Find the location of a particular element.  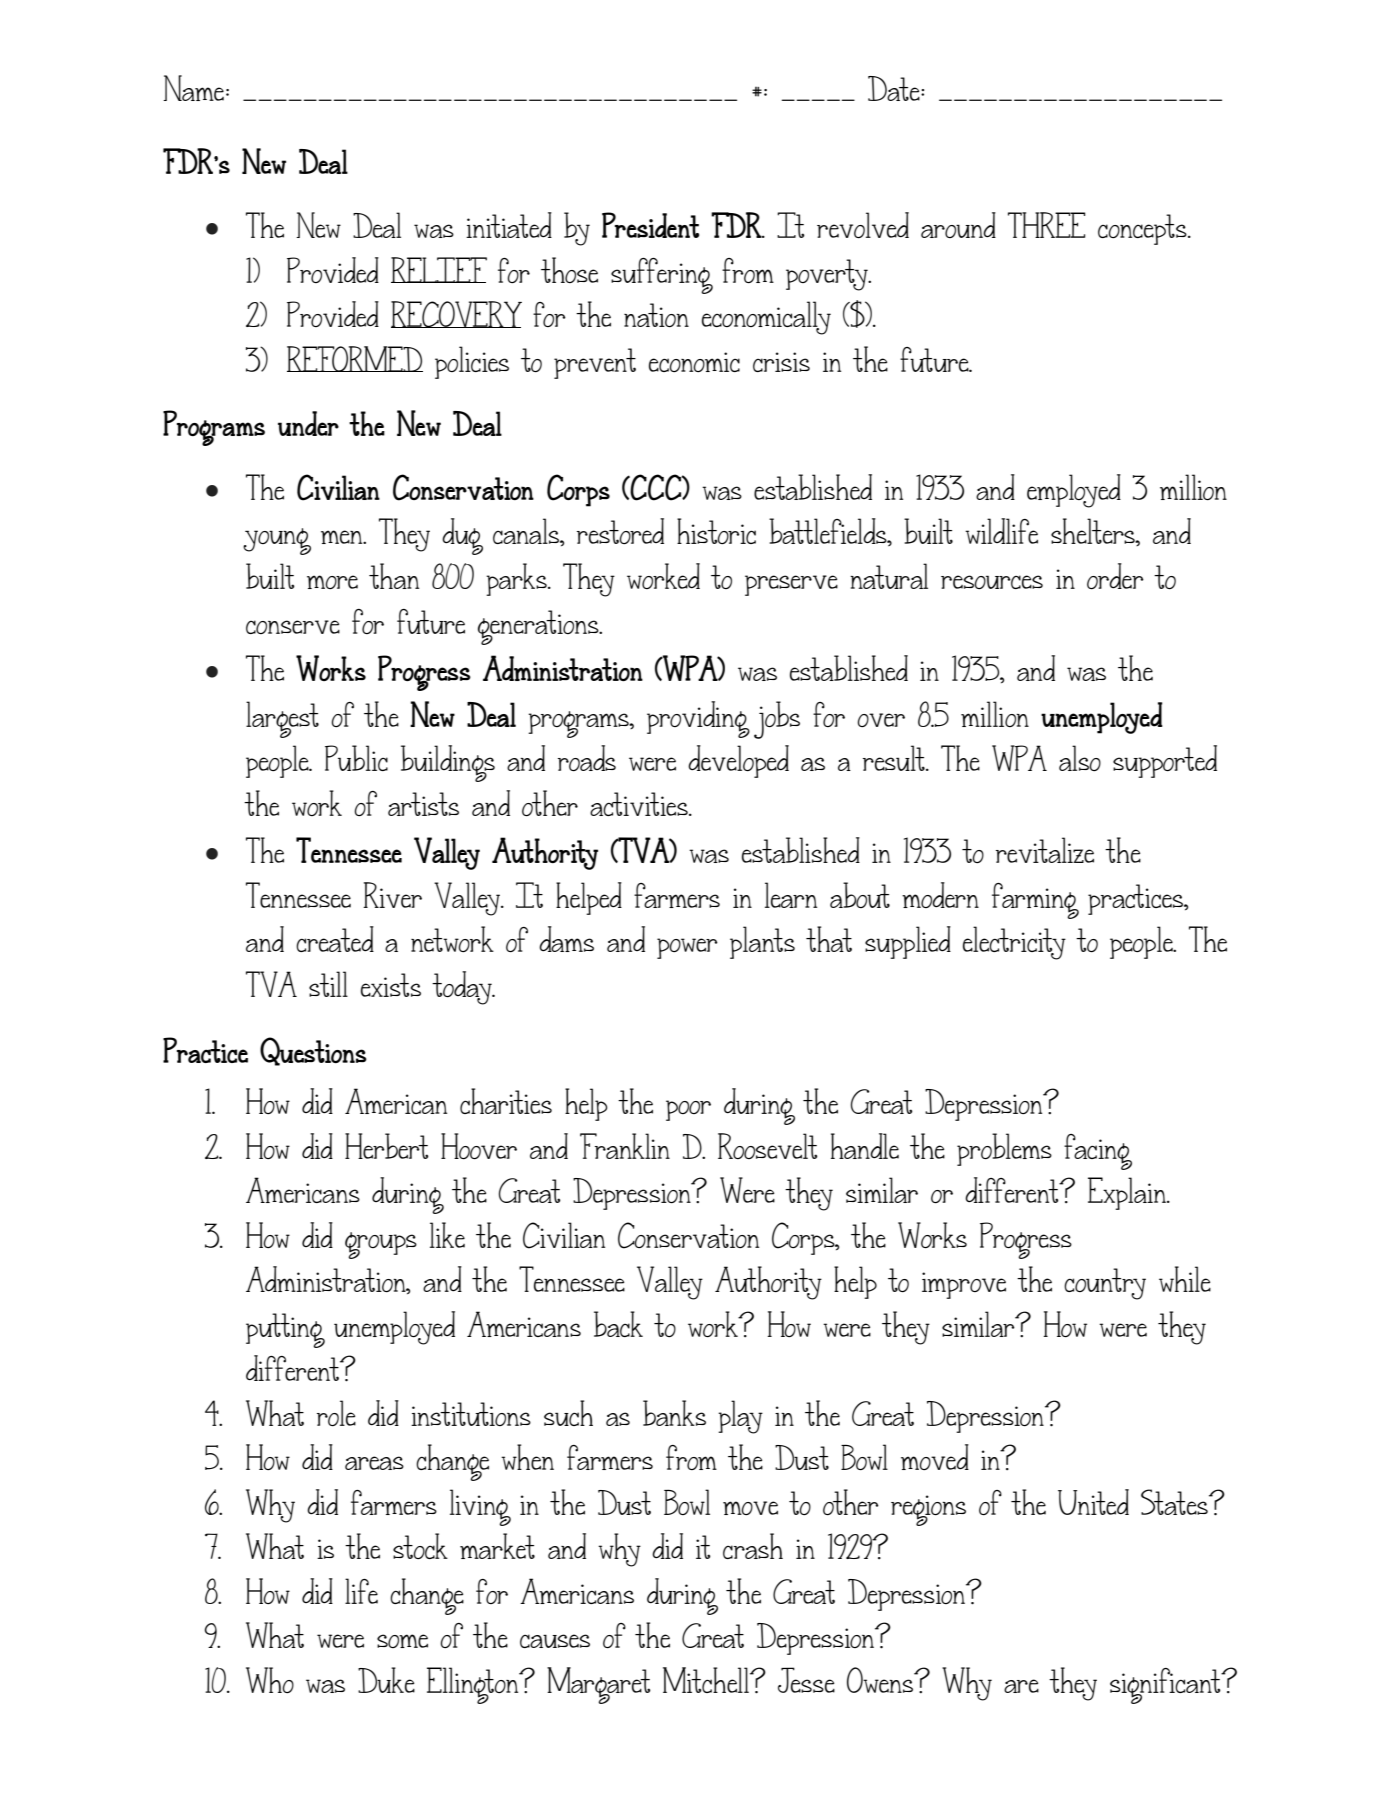

Name is located at coordinates (193, 88).
